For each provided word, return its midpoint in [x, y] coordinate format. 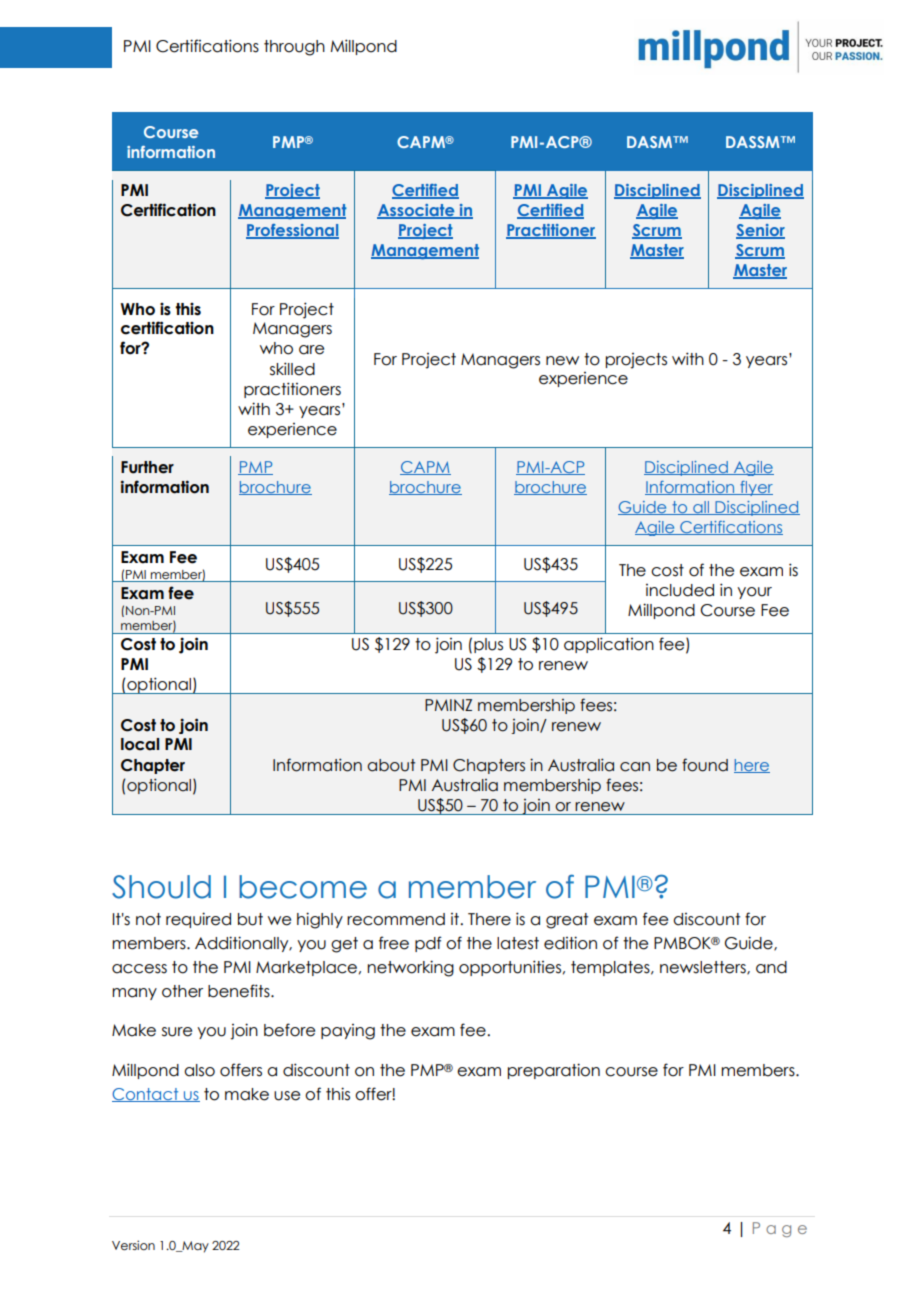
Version [133, 1245]
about [391, 765]
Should [161, 887]
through [294, 48]
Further [147, 467]
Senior [760, 231]
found [705, 765]
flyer [755, 488]
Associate [417, 211]
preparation [554, 1071]
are [311, 350]
